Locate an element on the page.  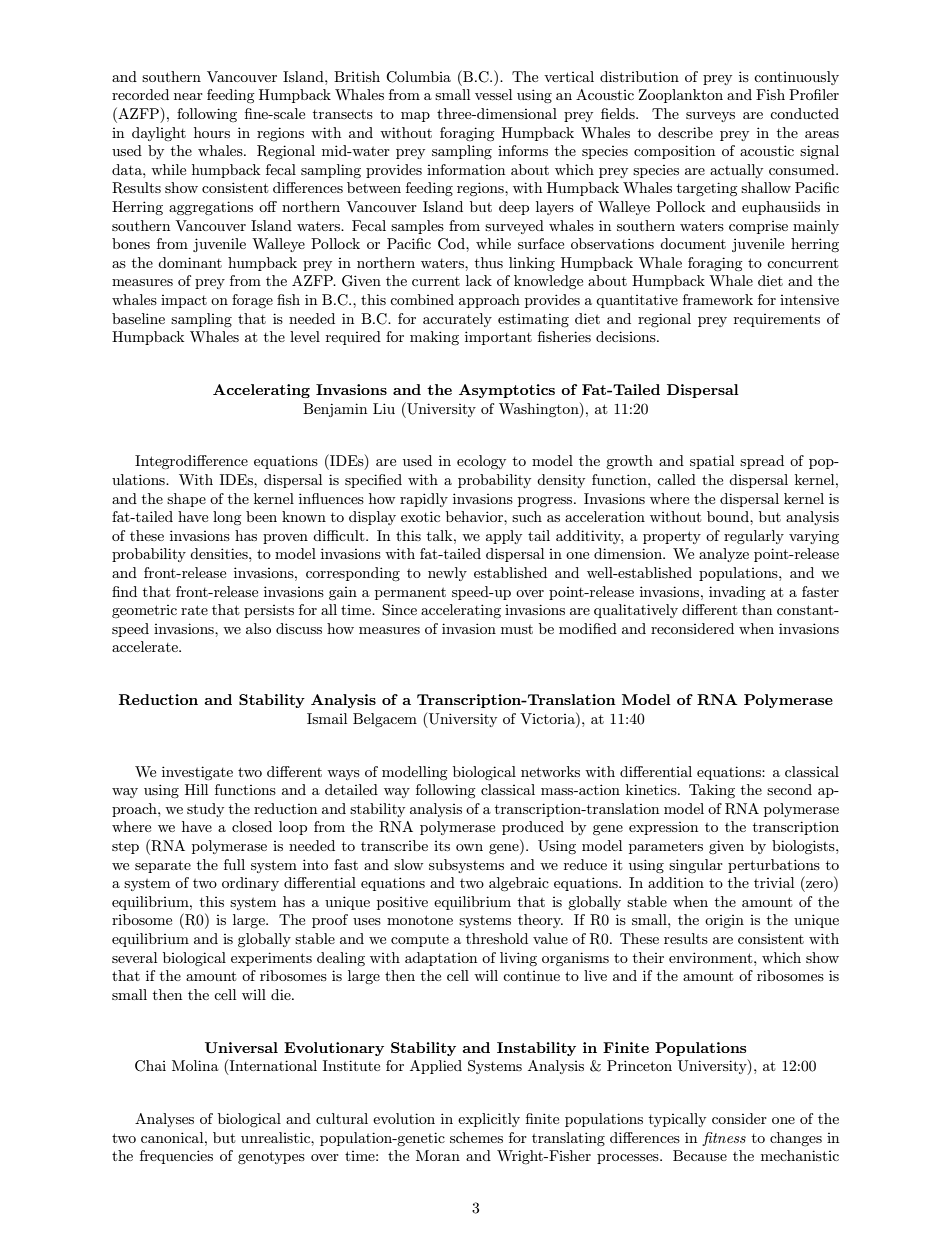
talk is located at coordinates (441, 535).
